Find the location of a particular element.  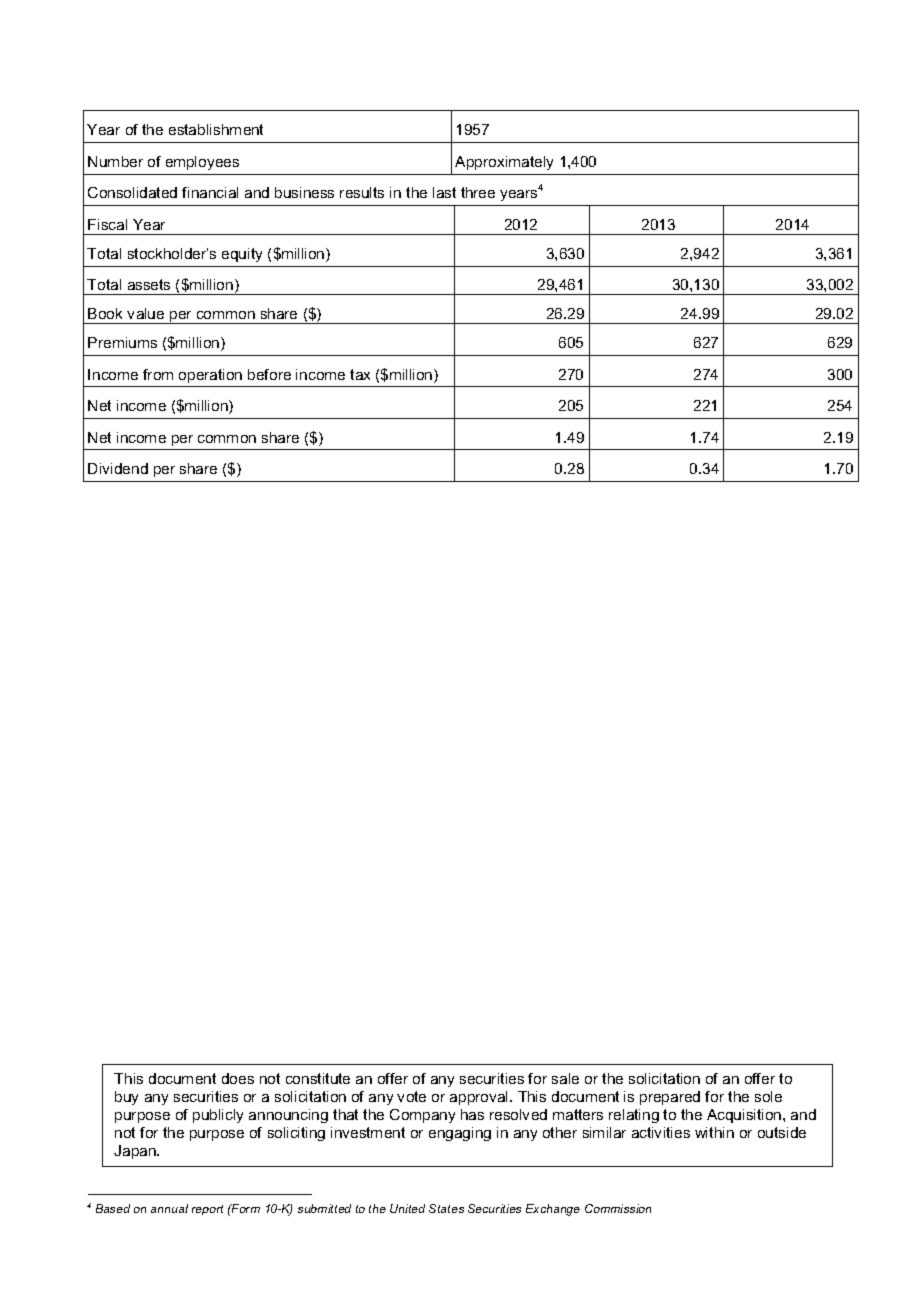

annual is located at coordinates (169, 1208).
